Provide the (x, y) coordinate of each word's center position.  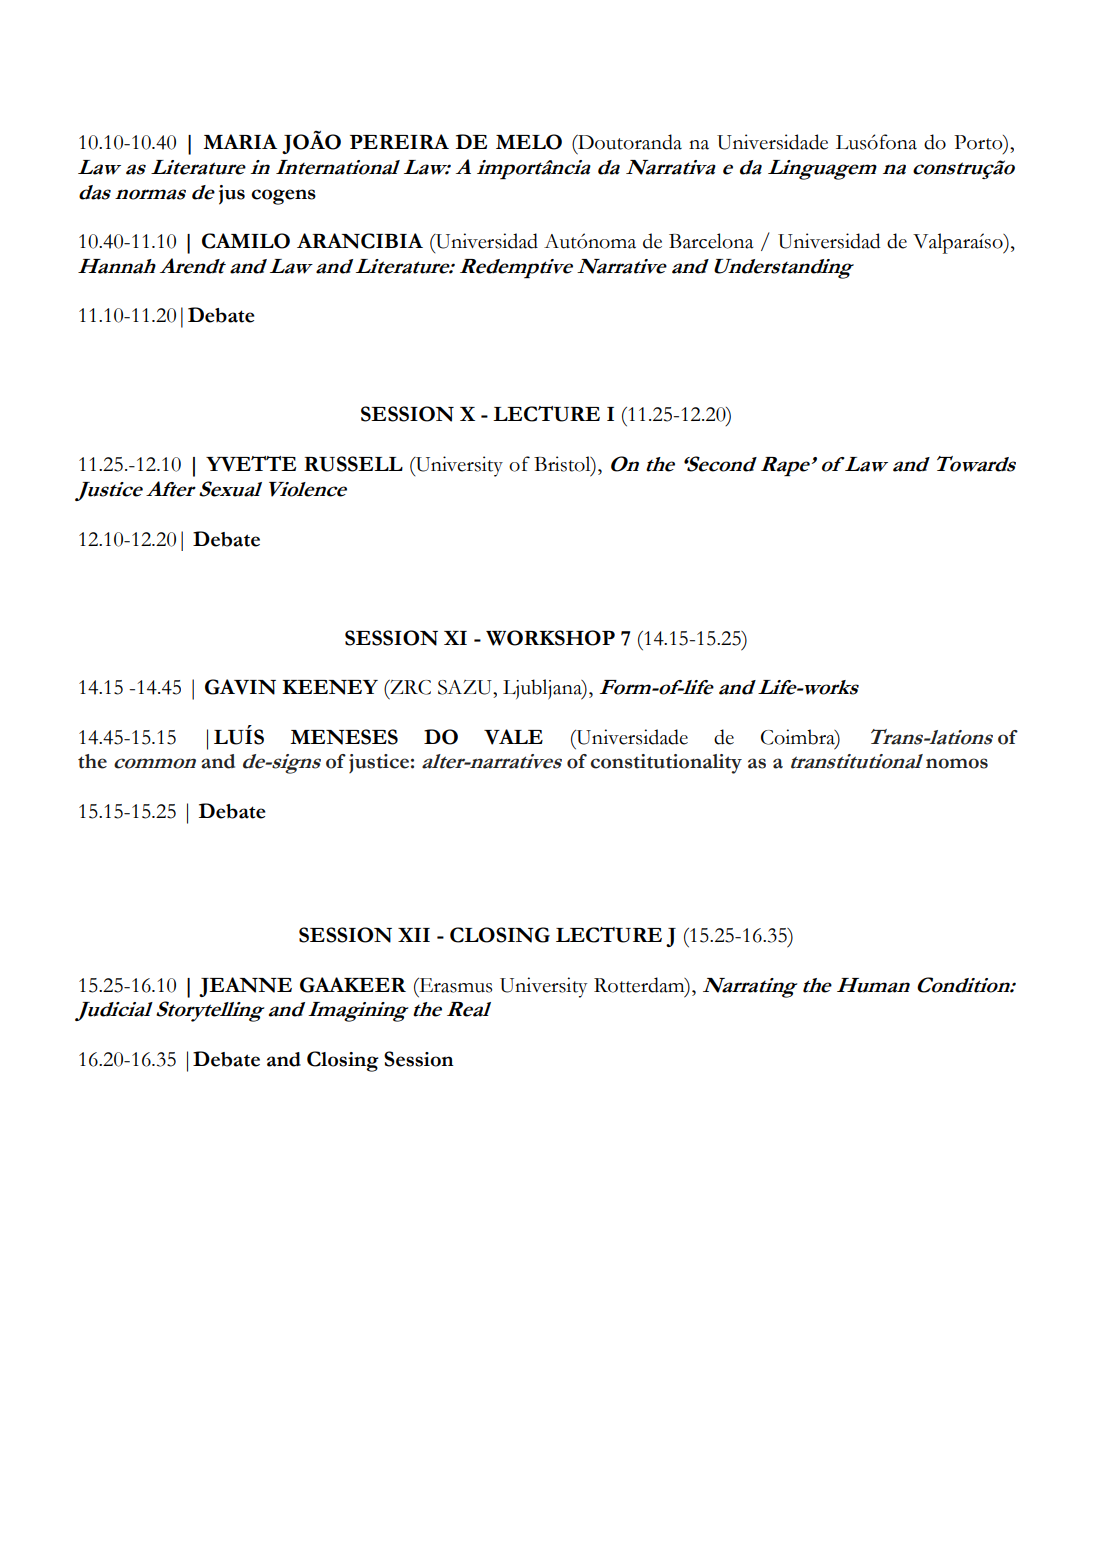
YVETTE (251, 464)
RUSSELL (353, 464)
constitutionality (666, 764)
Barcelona (711, 241)
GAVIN (240, 687)
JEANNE (245, 987)
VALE (513, 737)
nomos (957, 763)
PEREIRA (399, 141)
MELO (529, 142)
